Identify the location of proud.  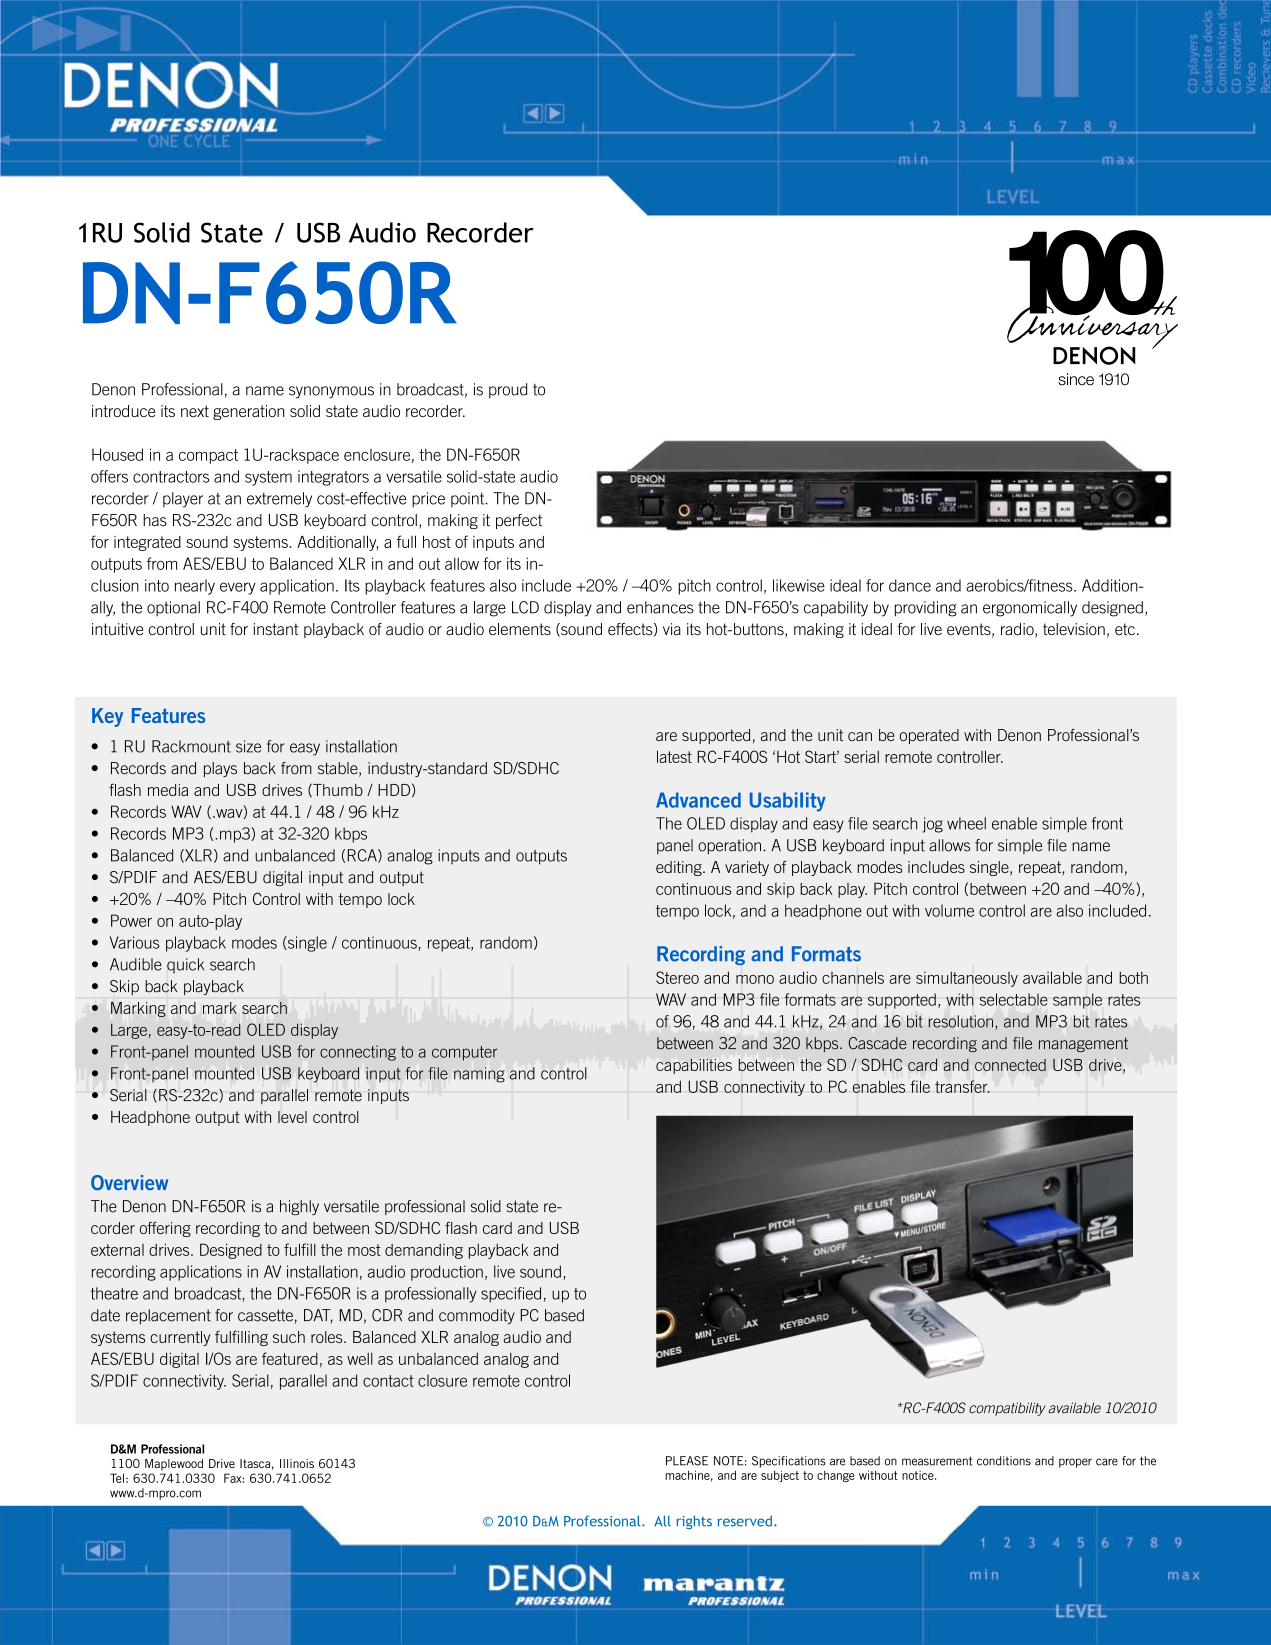
(508, 391).
